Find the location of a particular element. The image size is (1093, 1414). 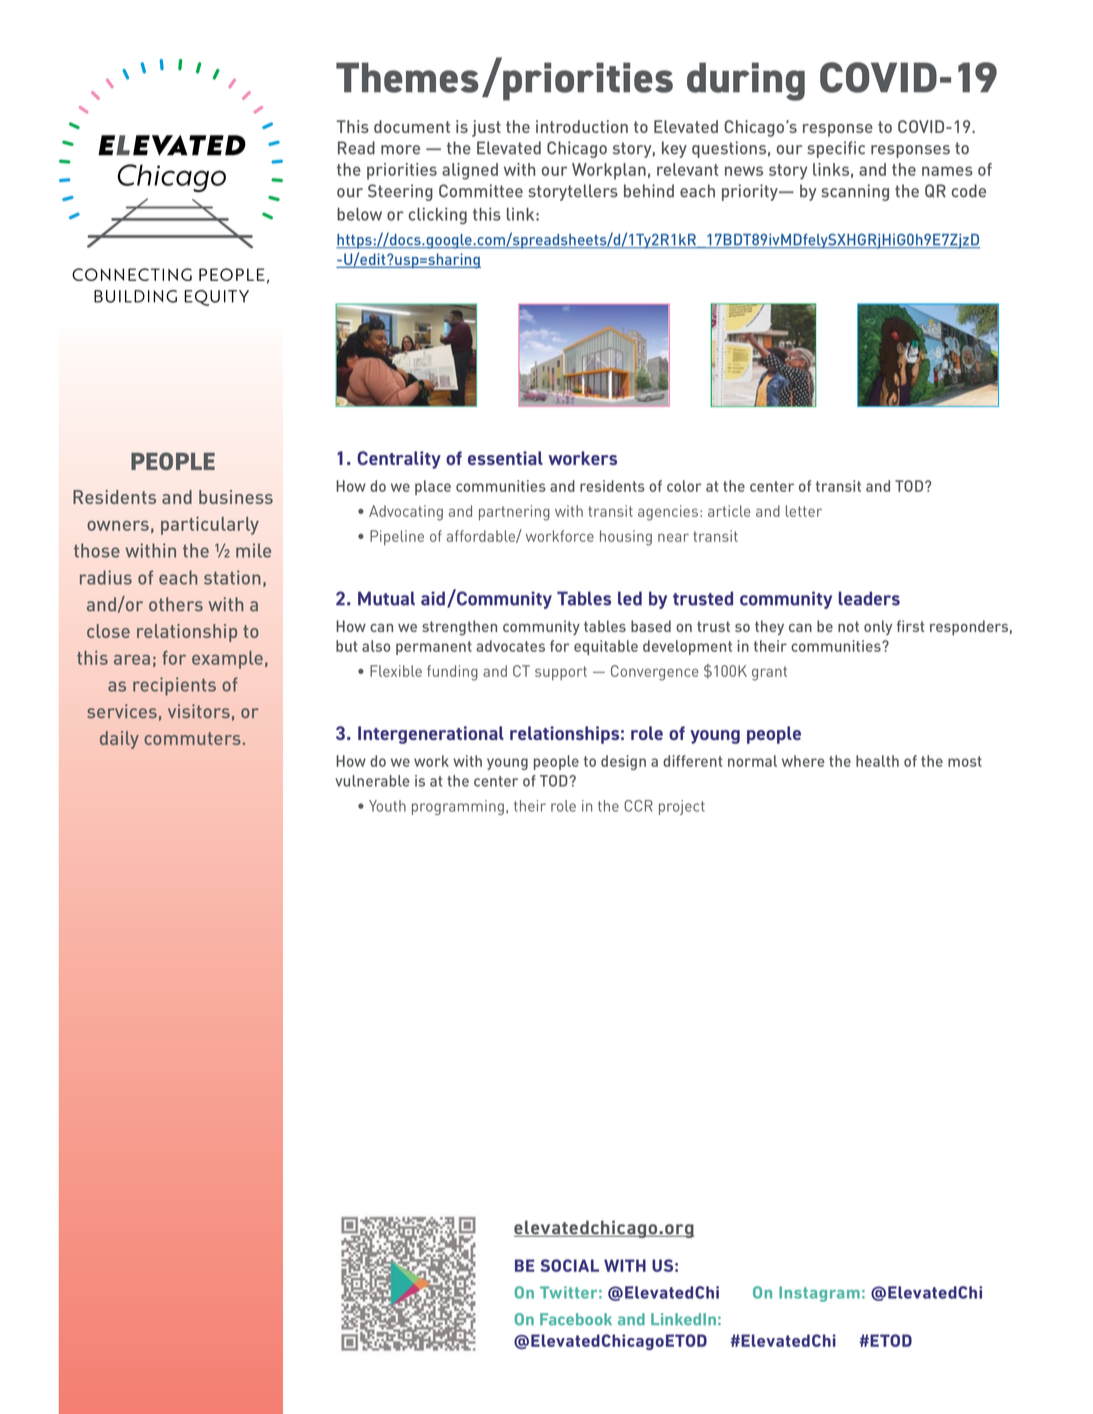

letter is located at coordinates (804, 511).
